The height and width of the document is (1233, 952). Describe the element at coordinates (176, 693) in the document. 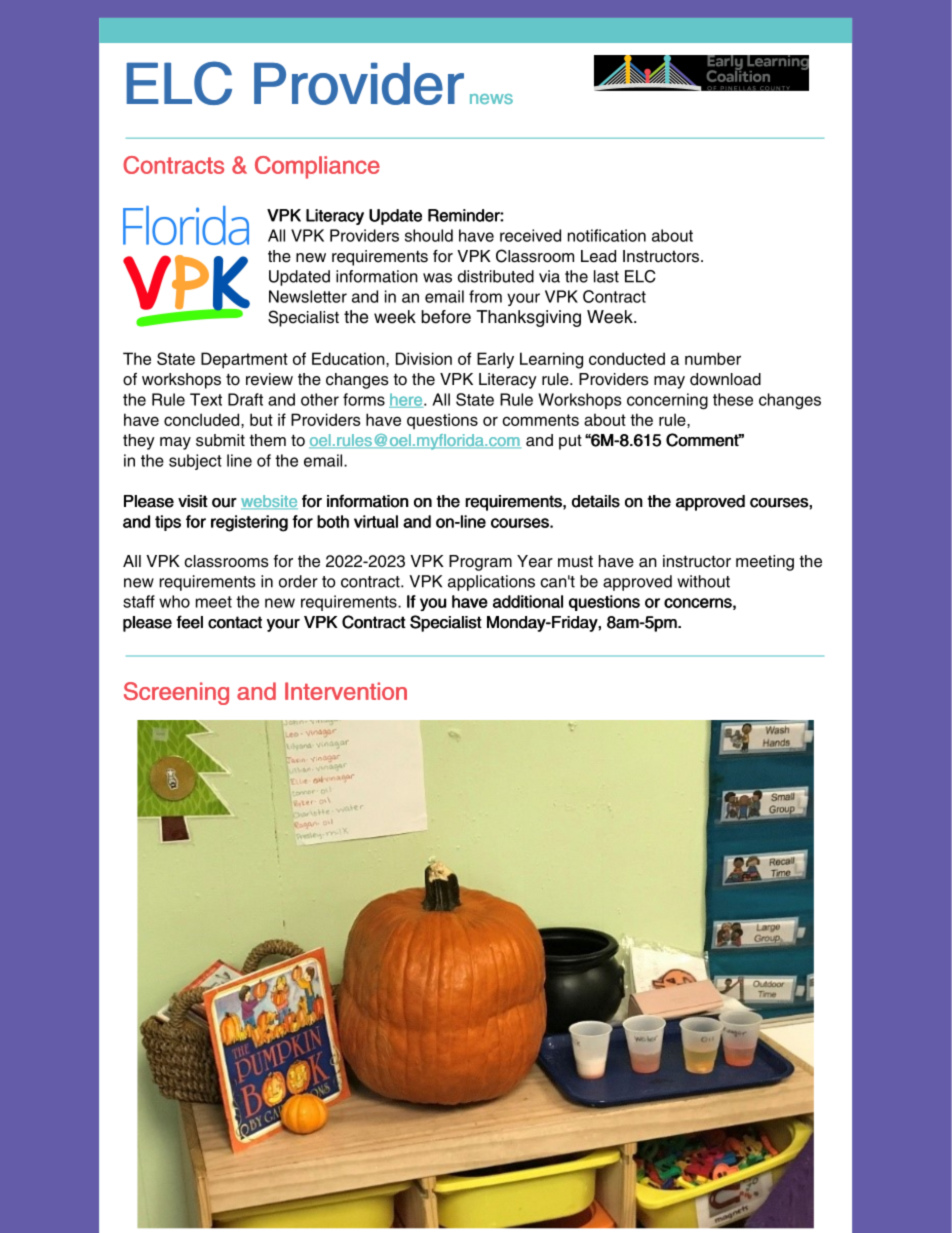

I see `Screening` at that location.
